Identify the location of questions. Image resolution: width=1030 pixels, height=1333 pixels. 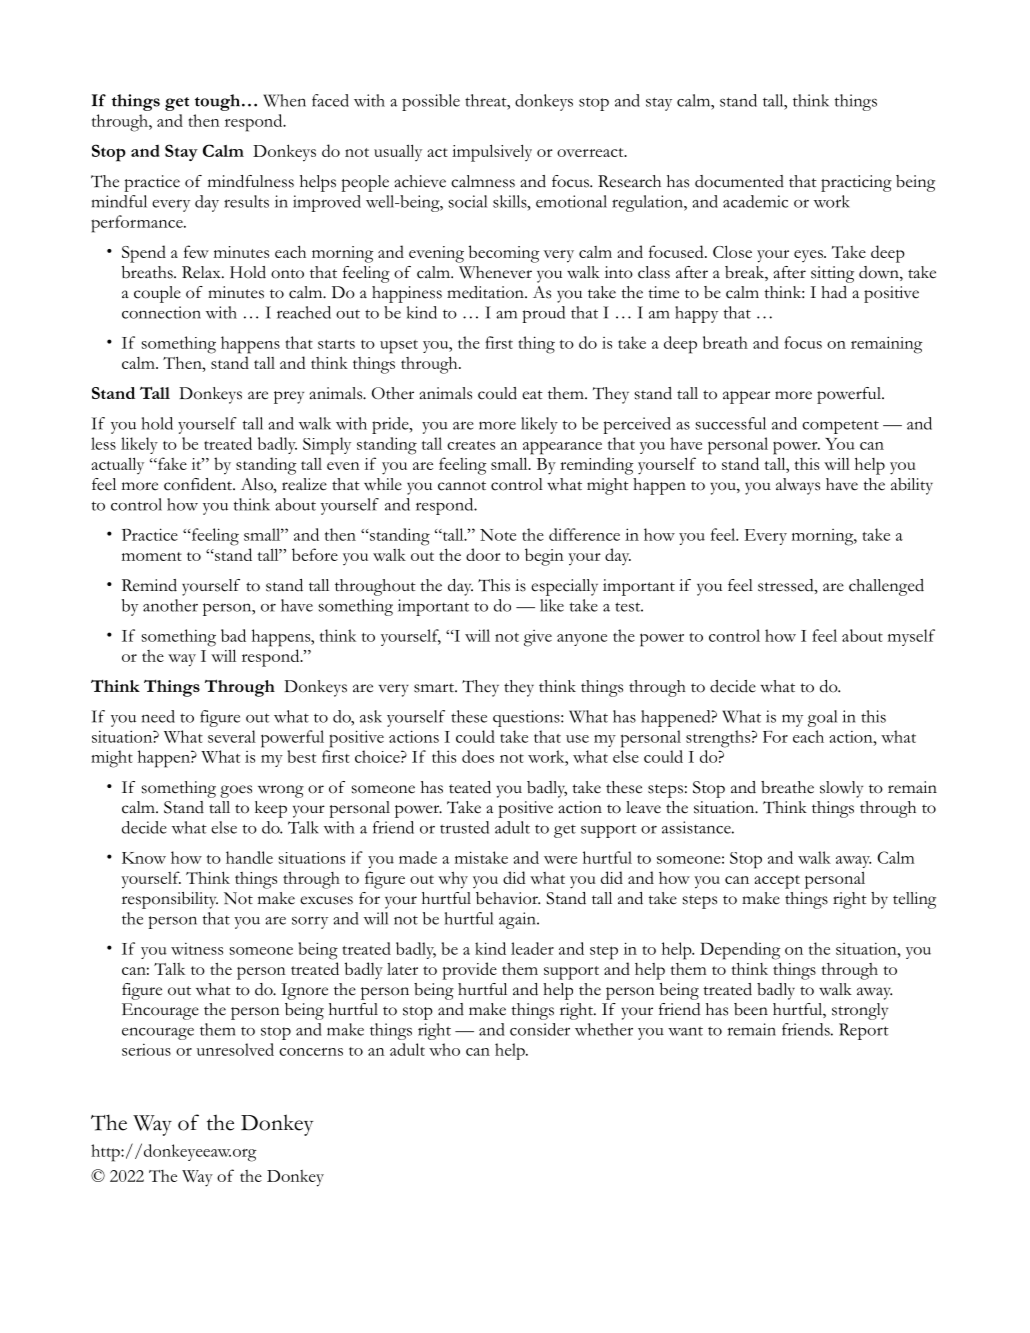
(527, 718).
